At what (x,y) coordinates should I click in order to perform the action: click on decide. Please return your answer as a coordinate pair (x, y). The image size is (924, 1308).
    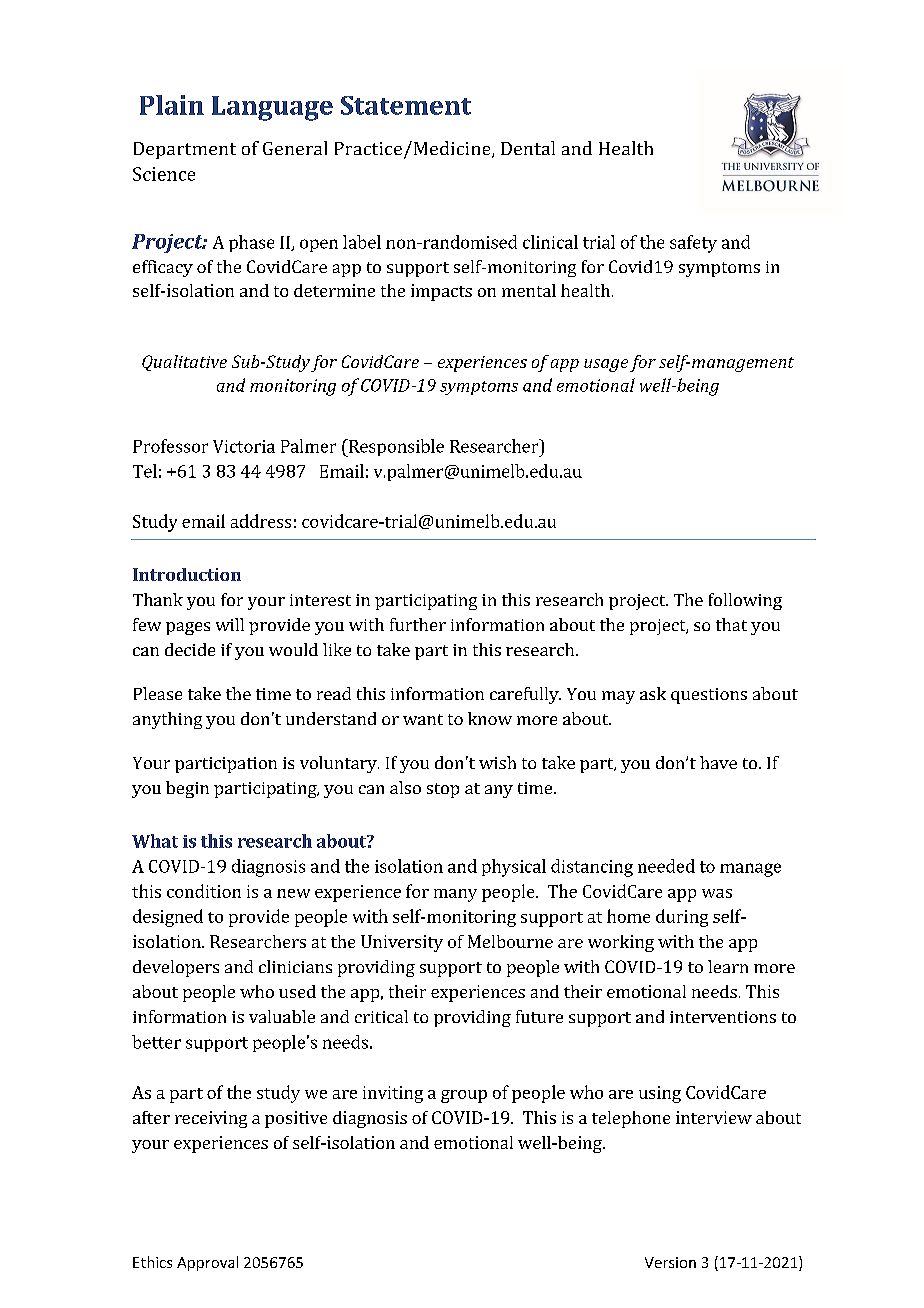
    Looking at the image, I should click on (190, 649).
